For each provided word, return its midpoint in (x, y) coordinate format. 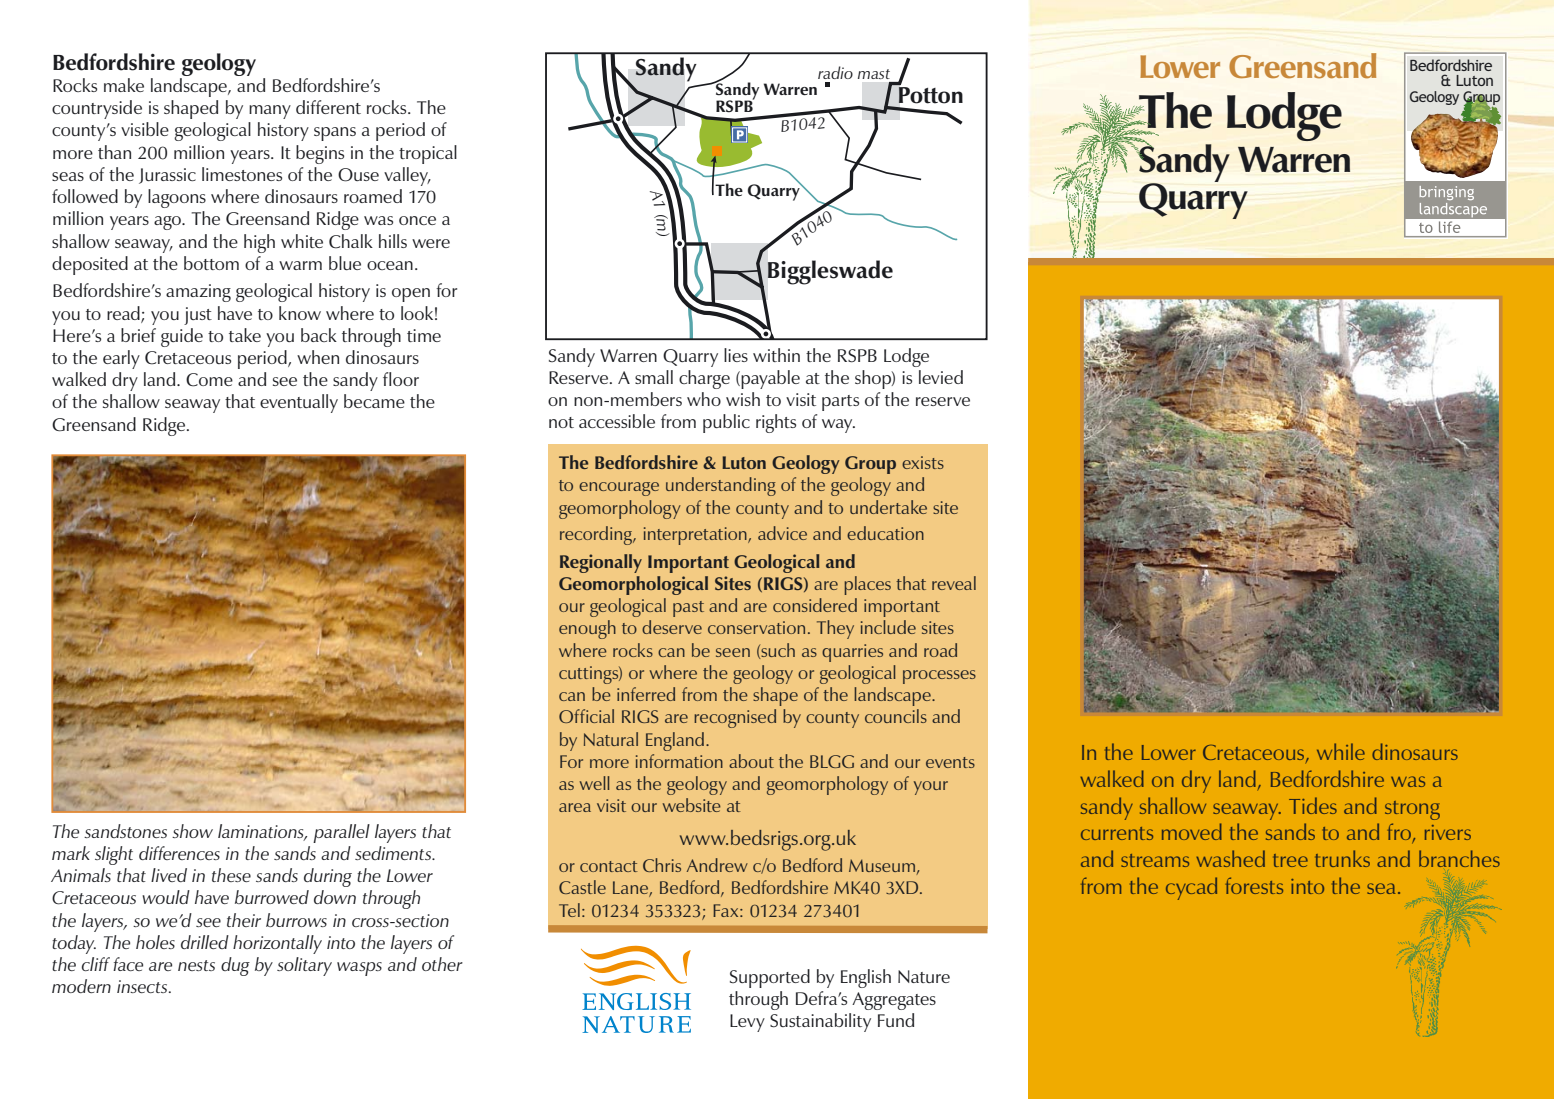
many (270, 112)
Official (586, 716)
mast (874, 74)
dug (235, 966)
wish (743, 399)
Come (209, 380)
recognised (735, 718)
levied (941, 377)
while (1341, 751)
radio (835, 72)
